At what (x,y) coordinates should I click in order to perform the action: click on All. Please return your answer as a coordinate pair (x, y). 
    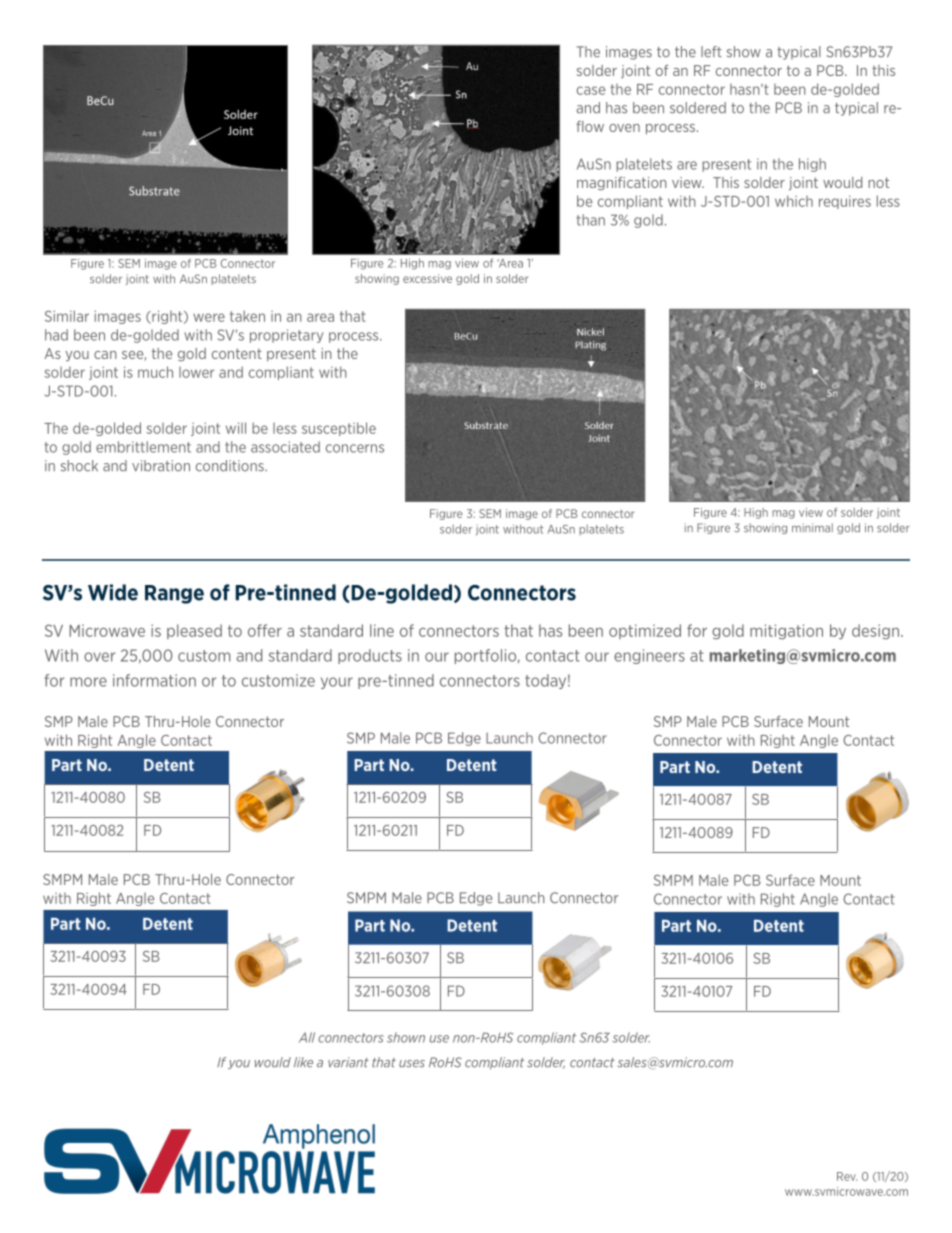
    Looking at the image, I should click on (307, 1037).
